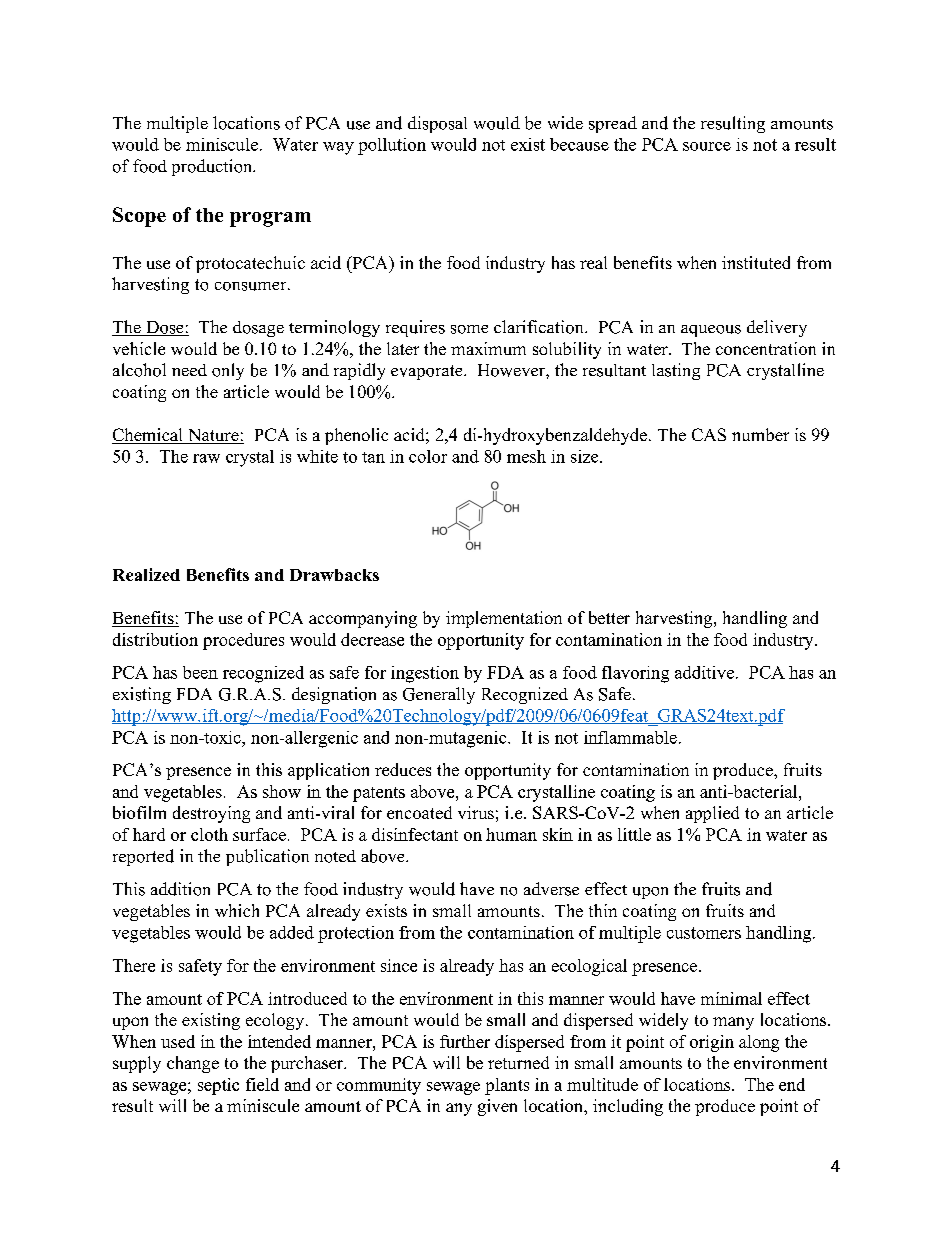  What do you see at coordinates (428, 456) in the screenshot?
I see `color` at bounding box center [428, 456].
